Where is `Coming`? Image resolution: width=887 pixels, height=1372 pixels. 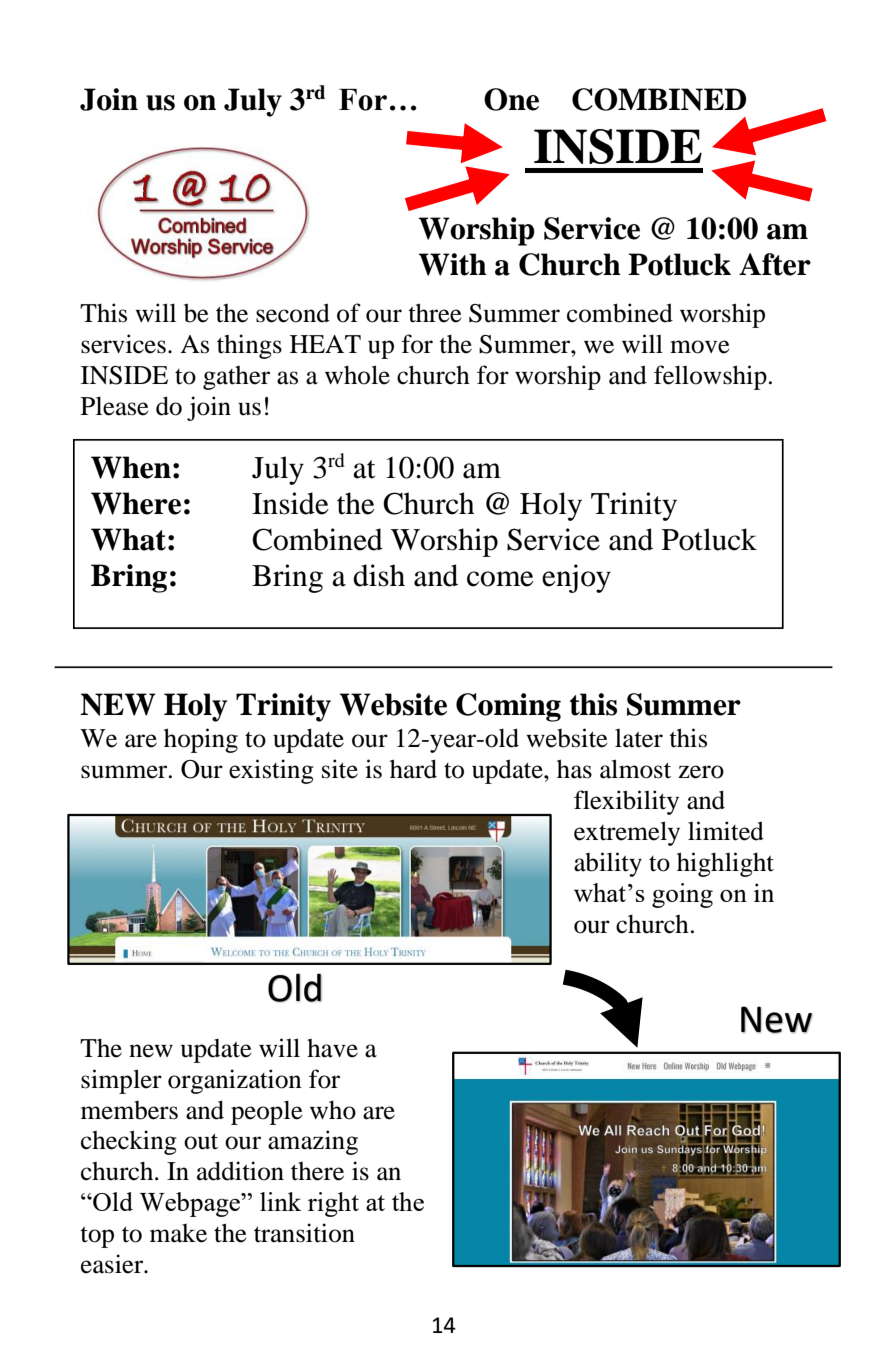 Coming is located at coordinates (508, 707).
